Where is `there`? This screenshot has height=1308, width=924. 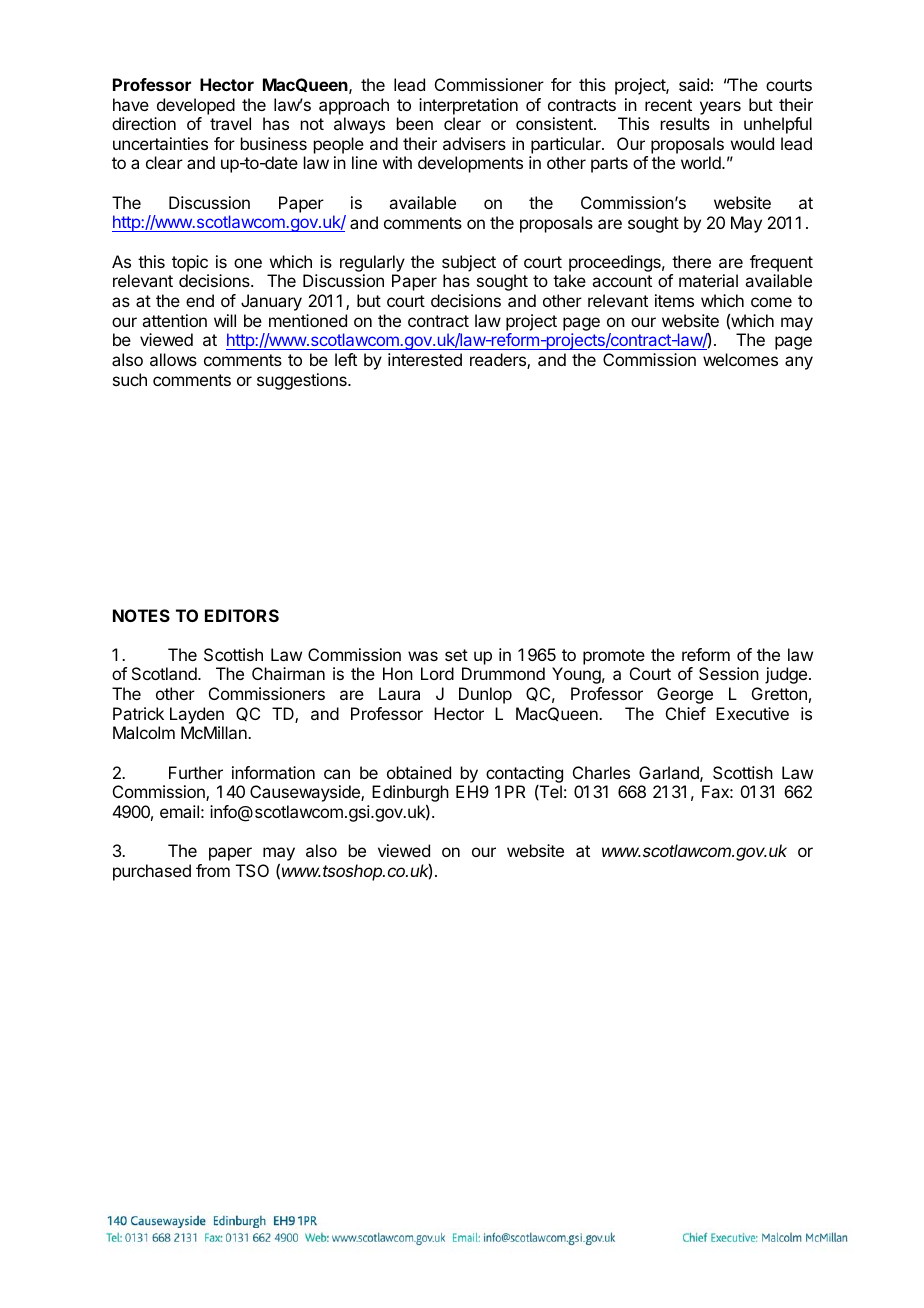
there is located at coordinates (691, 261).
